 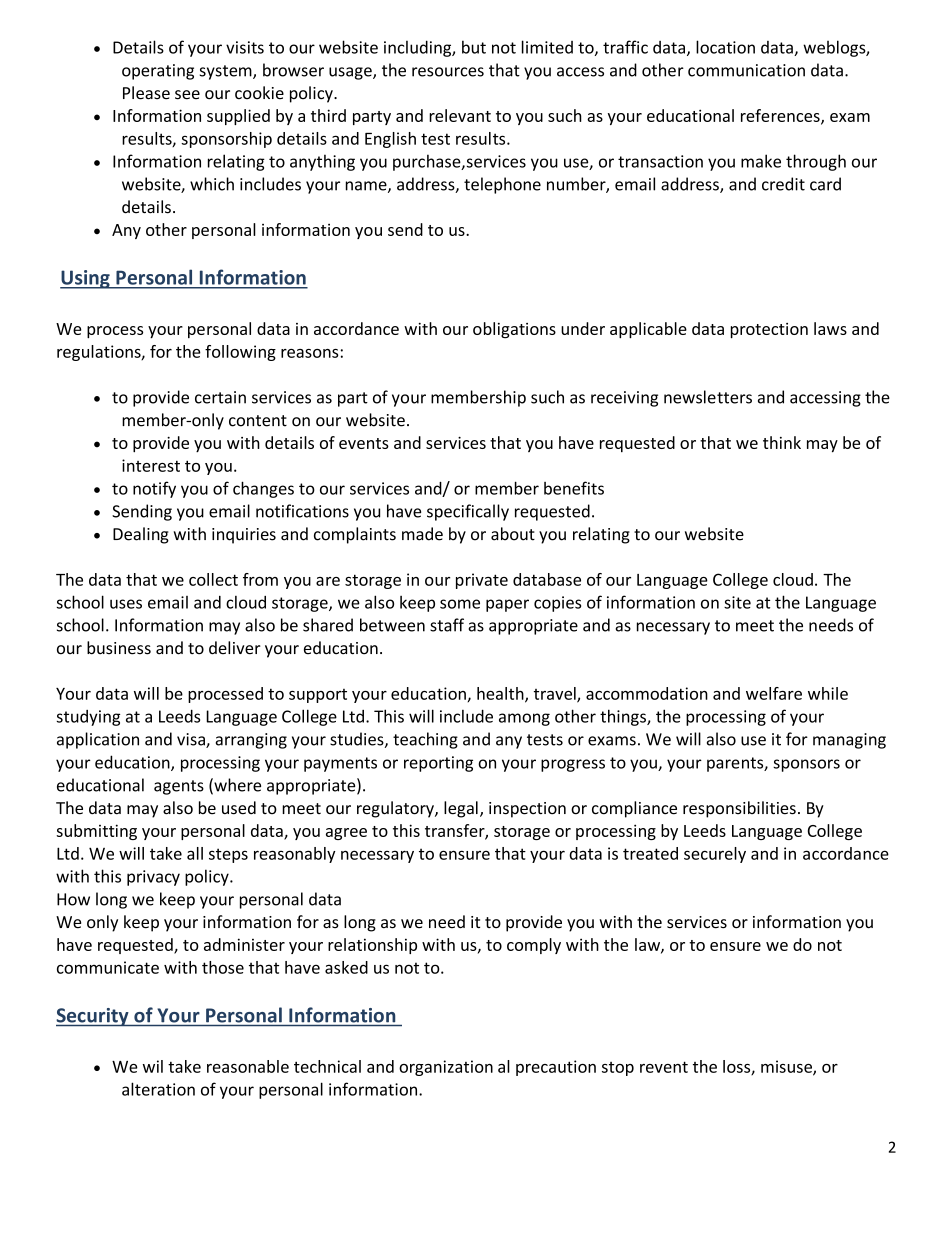 What do you see at coordinates (514, 330) in the screenshot?
I see `obligations` at bounding box center [514, 330].
